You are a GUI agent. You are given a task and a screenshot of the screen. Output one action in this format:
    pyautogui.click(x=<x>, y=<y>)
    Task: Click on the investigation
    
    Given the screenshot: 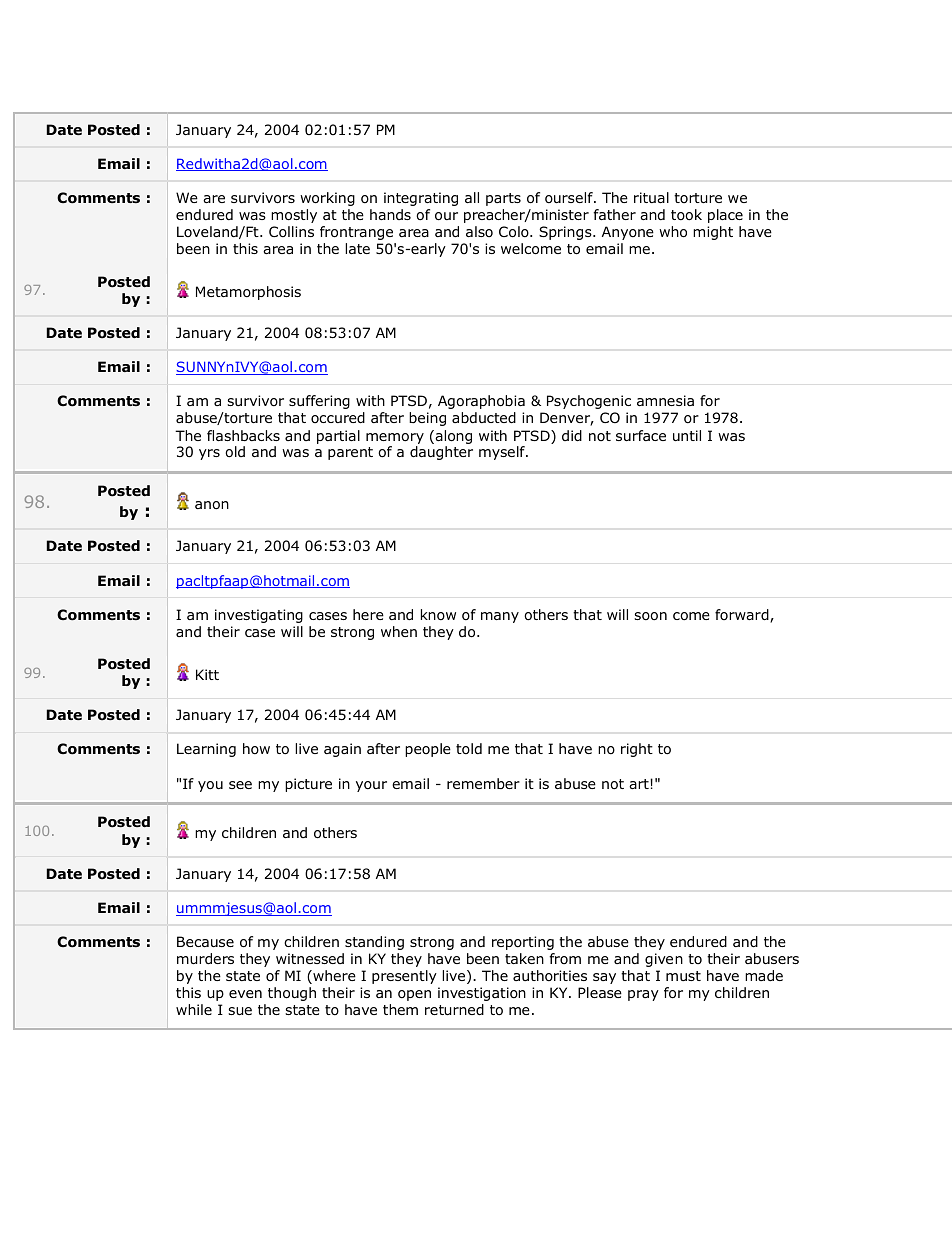 What is the action you would take?
    pyautogui.click(x=482, y=994)
